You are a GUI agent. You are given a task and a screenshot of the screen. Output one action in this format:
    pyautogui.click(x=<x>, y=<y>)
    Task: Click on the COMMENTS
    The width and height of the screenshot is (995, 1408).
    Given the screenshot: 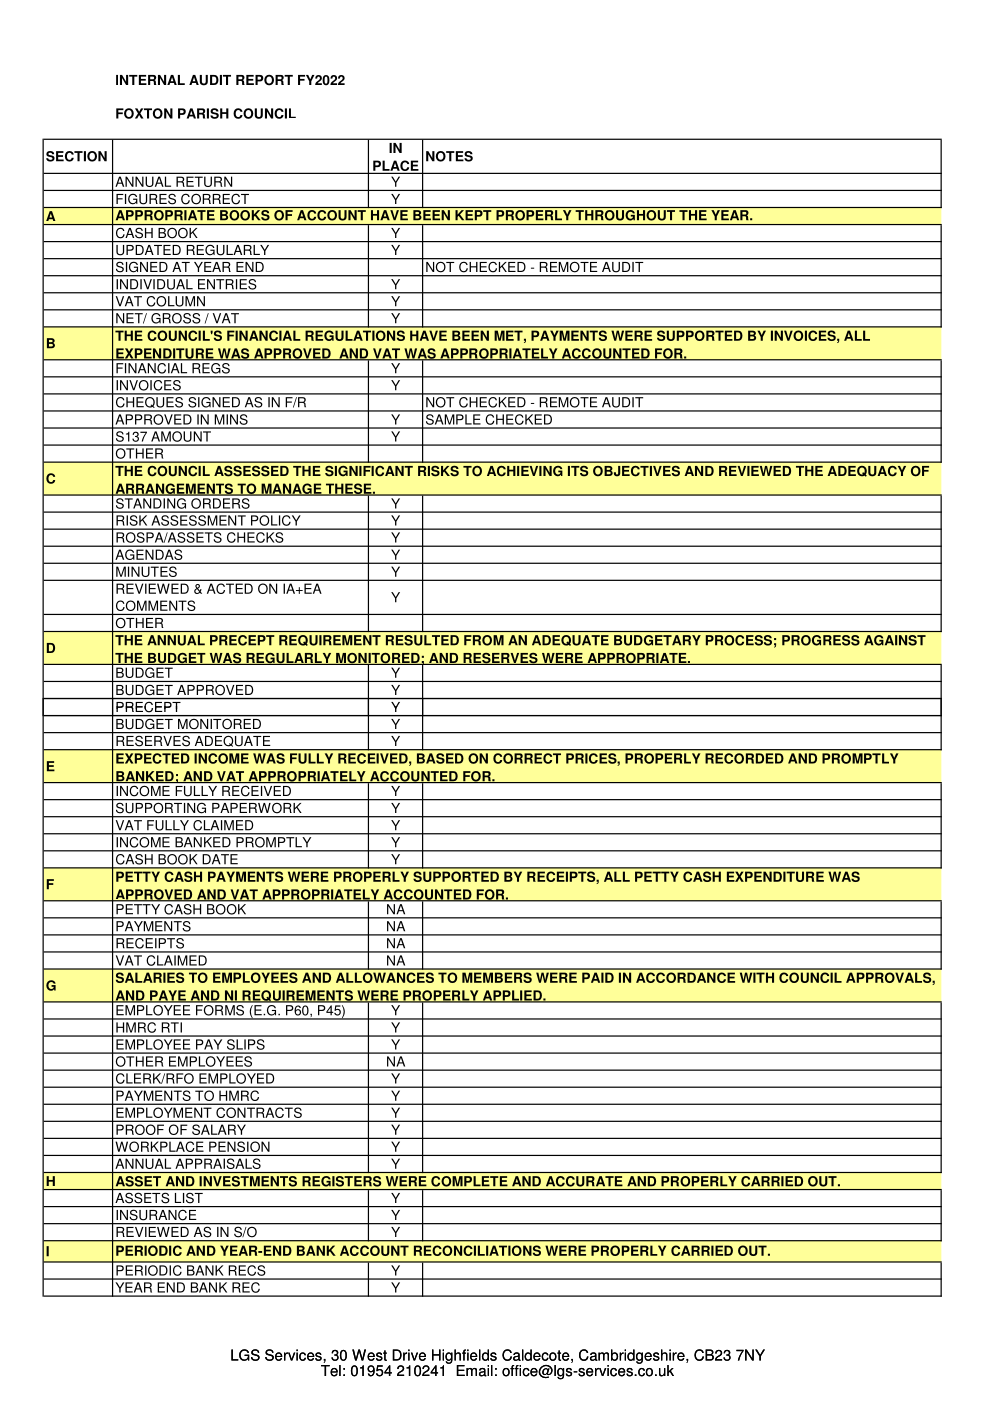 What is the action you would take?
    pyautogui.click(x=154, y=607)
